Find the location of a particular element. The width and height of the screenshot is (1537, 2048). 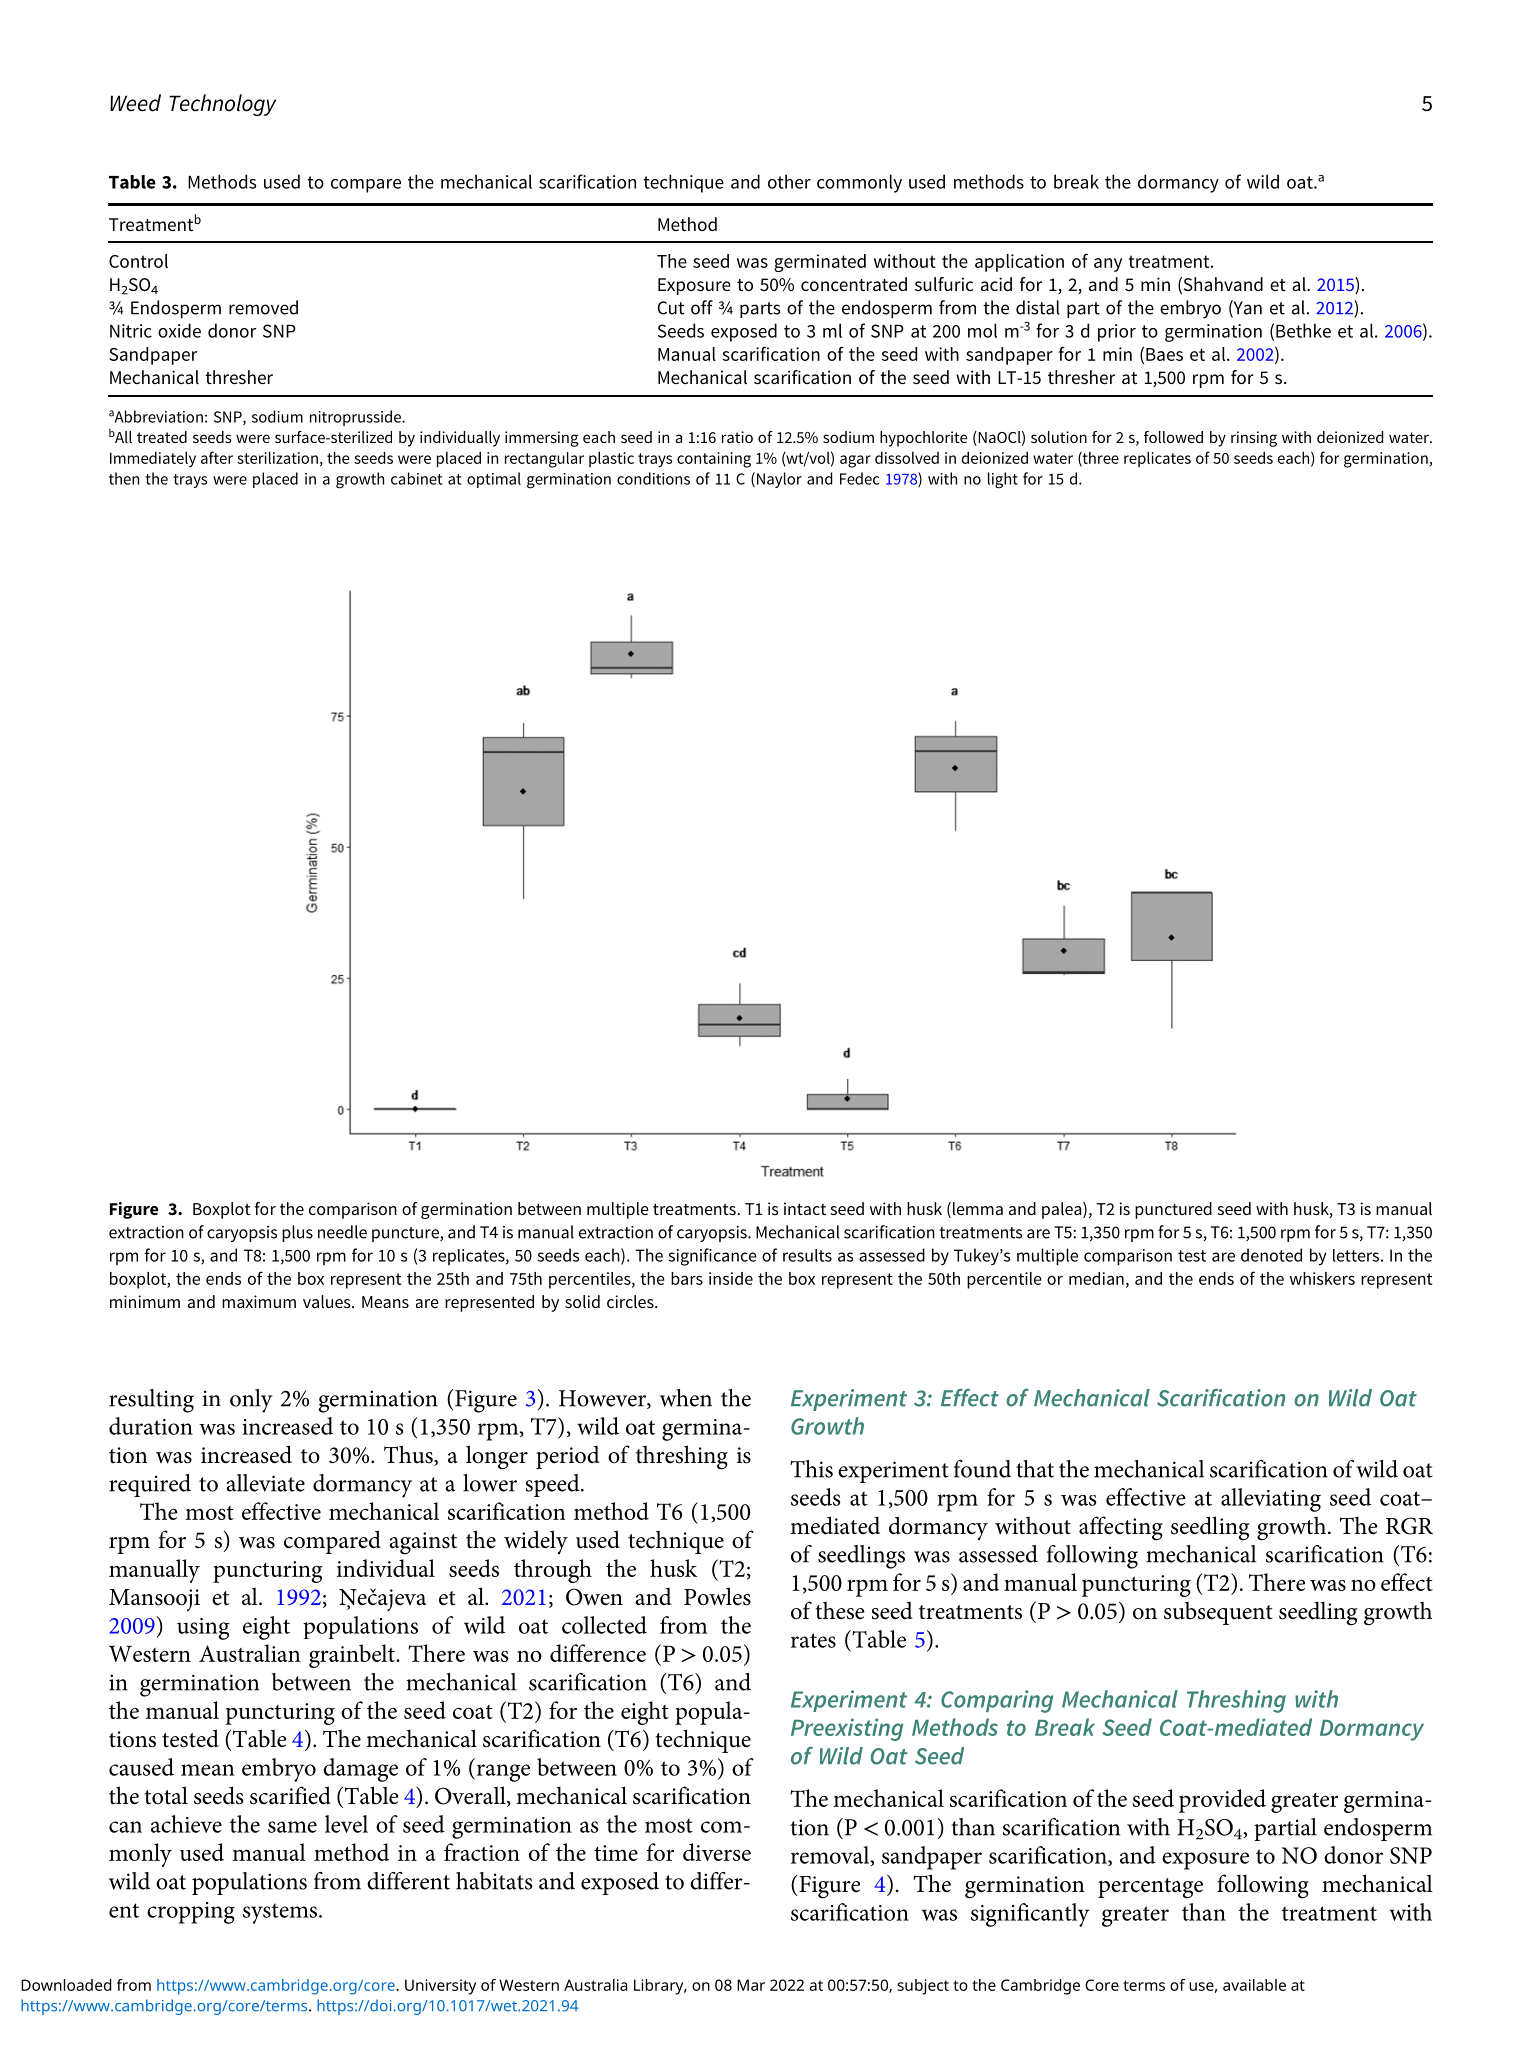

light is located at coordinates (1003, 480).
